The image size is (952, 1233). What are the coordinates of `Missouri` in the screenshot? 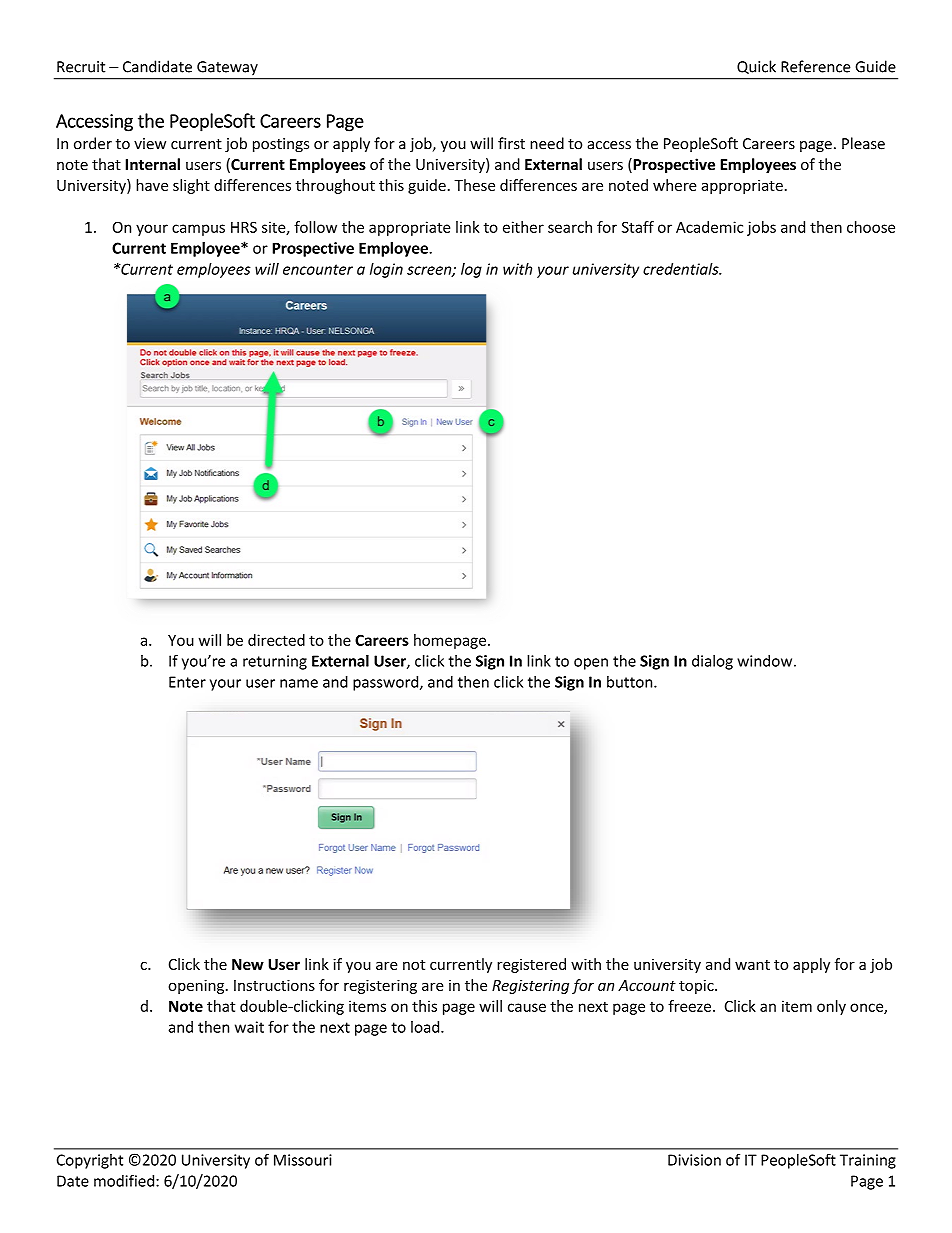 It's located at (303, 1160).
